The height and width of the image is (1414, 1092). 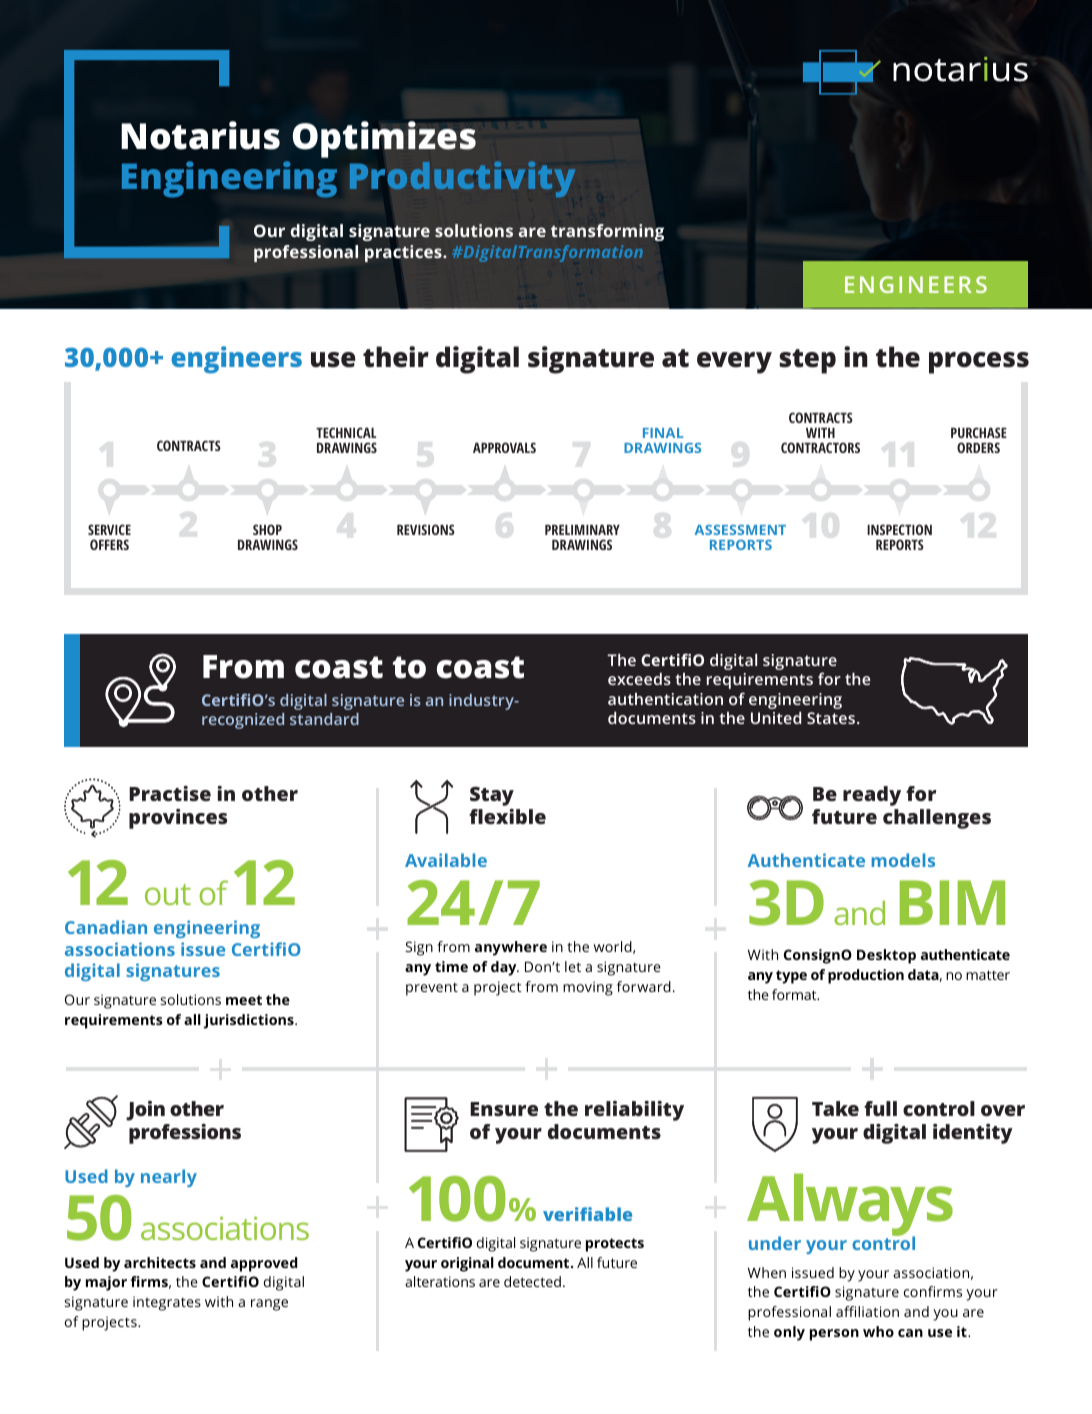 I want to click on step, so click(x=807, y=361).
